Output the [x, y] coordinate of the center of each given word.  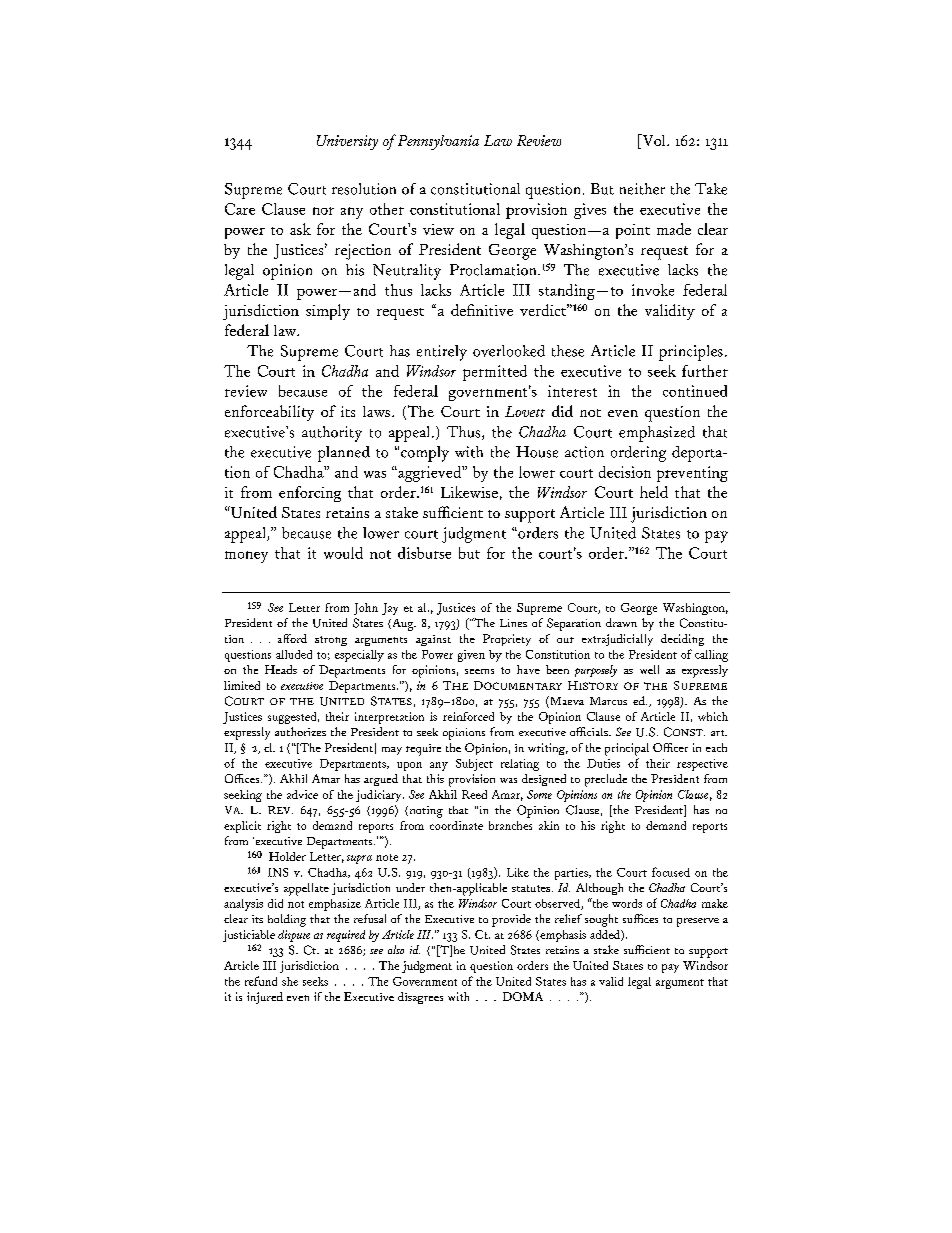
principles [691, 353]
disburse [424, 553]
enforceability [269, 413]
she [290, 981]
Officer [670, 747]
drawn [621, 622]
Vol [654, 141]
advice [302, 794]
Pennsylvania [438, 142]
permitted [495, 373]
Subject [474, 765]
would [343, 553]
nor [323, 211]
